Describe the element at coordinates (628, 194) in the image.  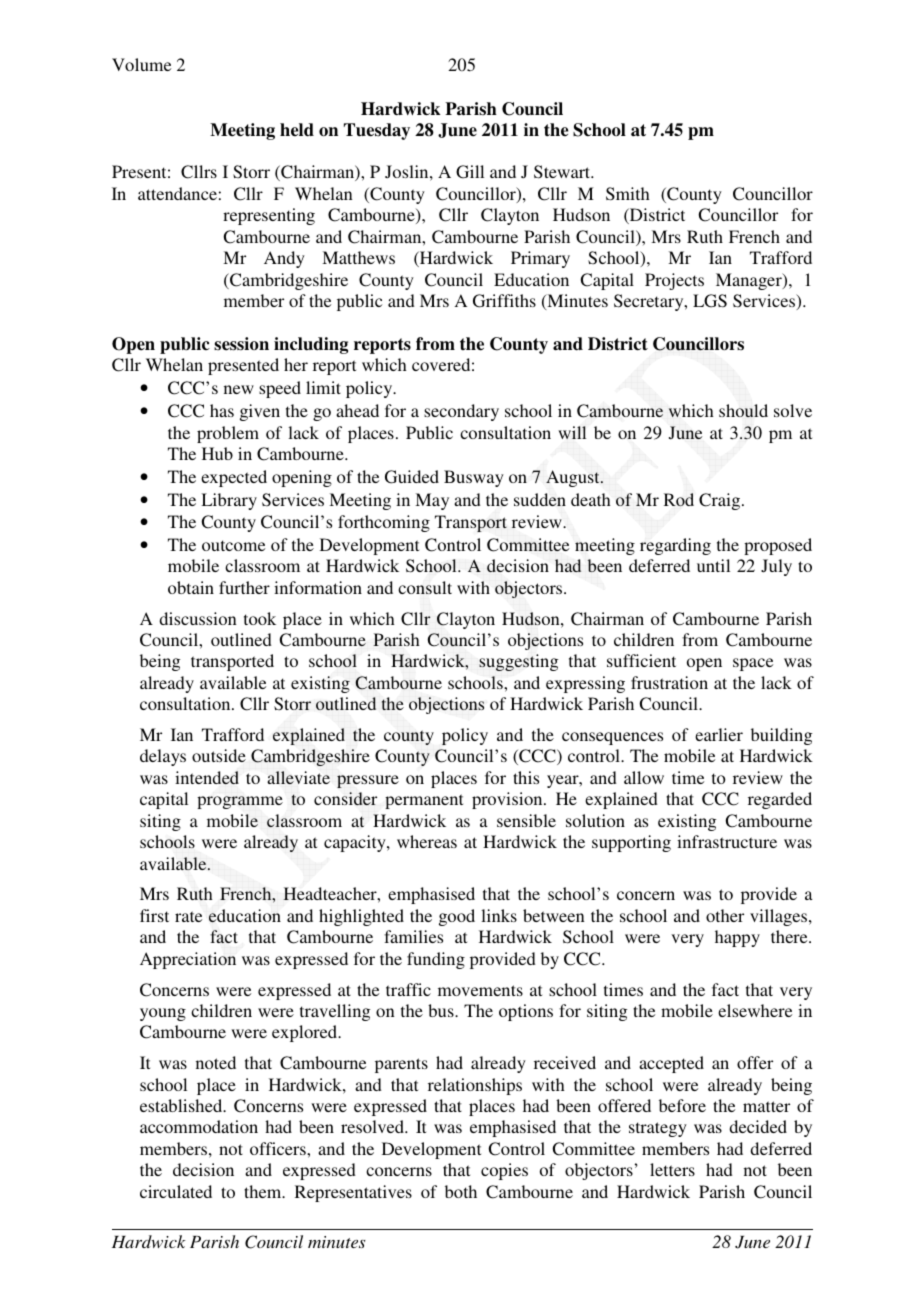
I see `Smith` at that location.
